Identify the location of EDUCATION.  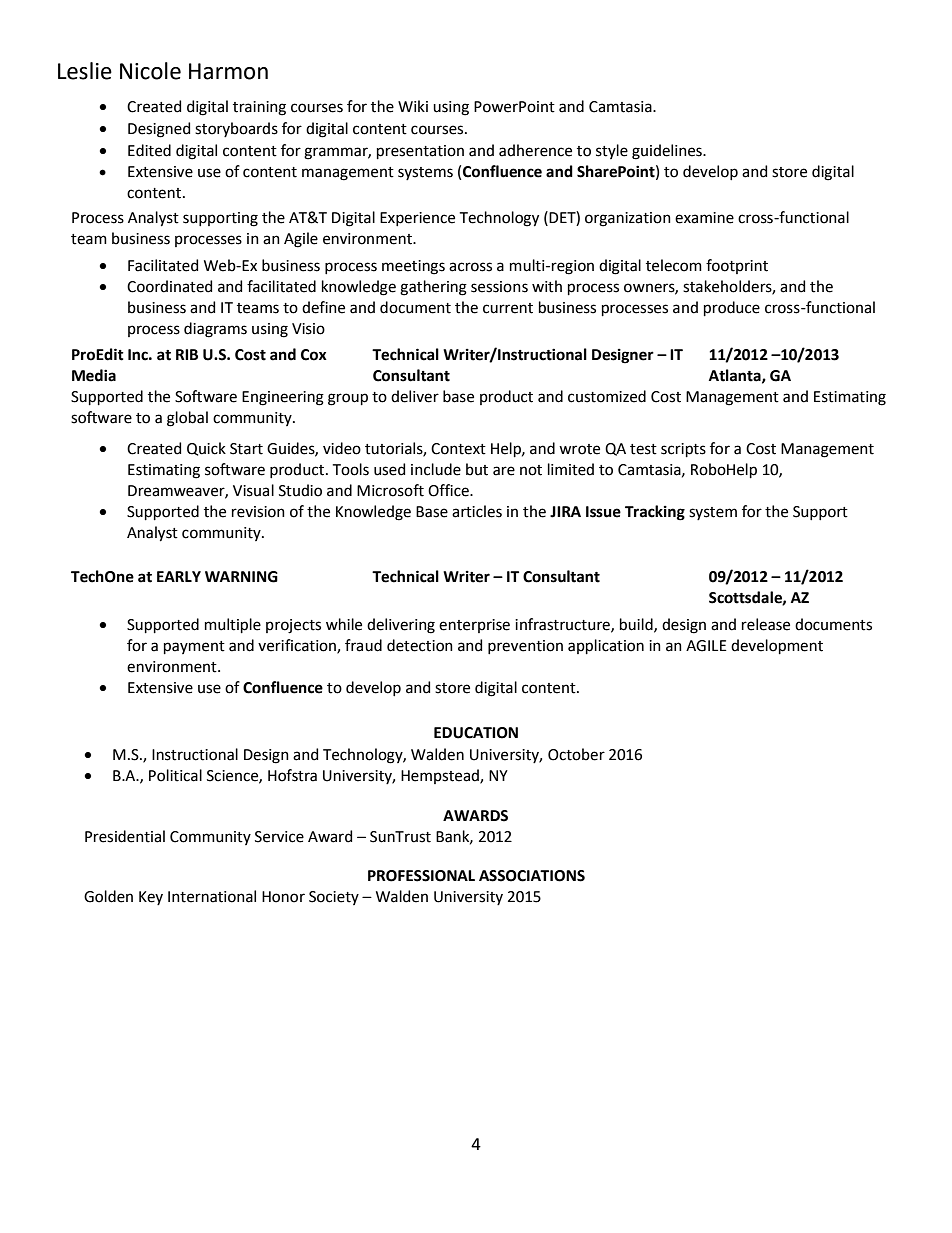
(476, 733).
